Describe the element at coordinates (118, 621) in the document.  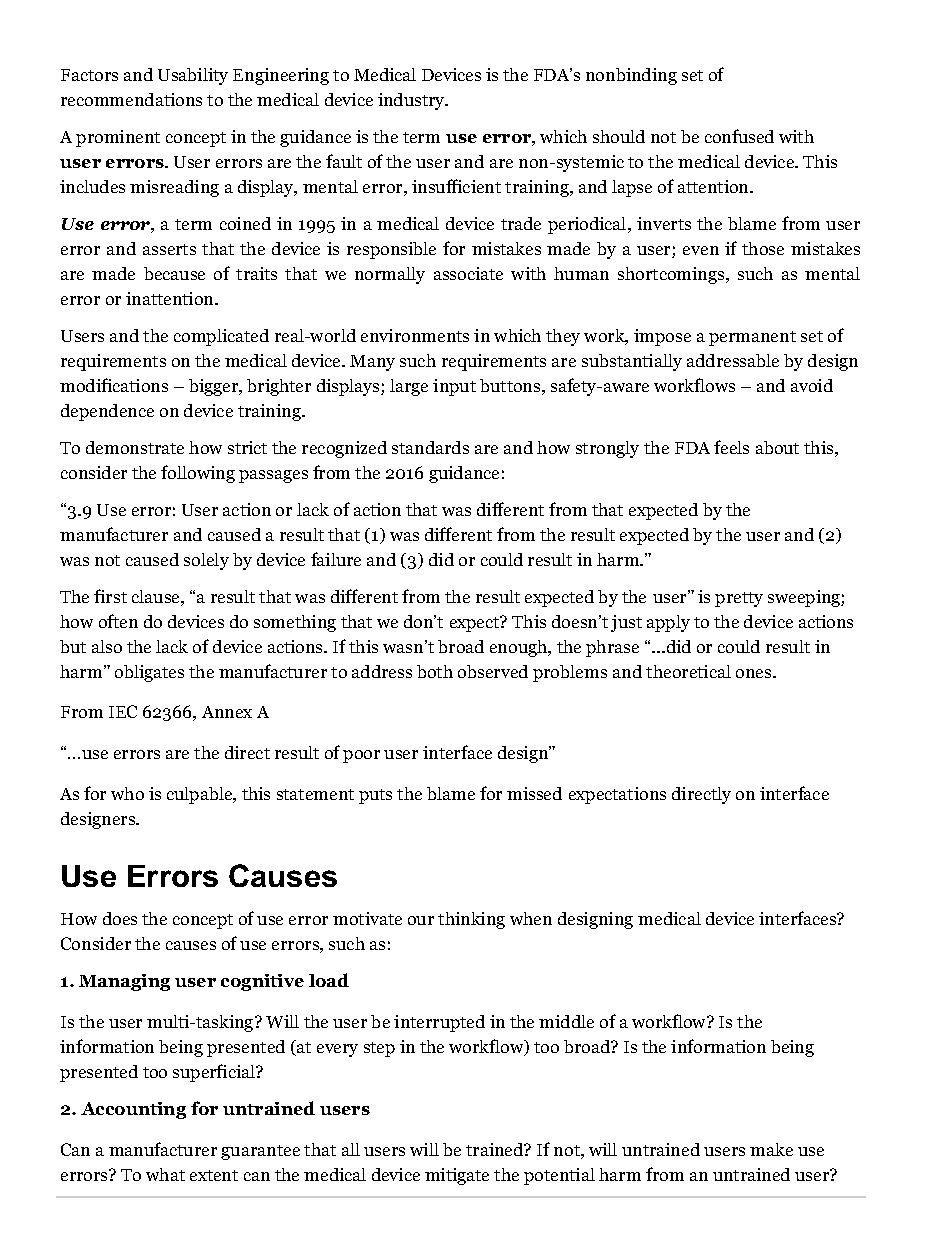
I see `often` at that location.
